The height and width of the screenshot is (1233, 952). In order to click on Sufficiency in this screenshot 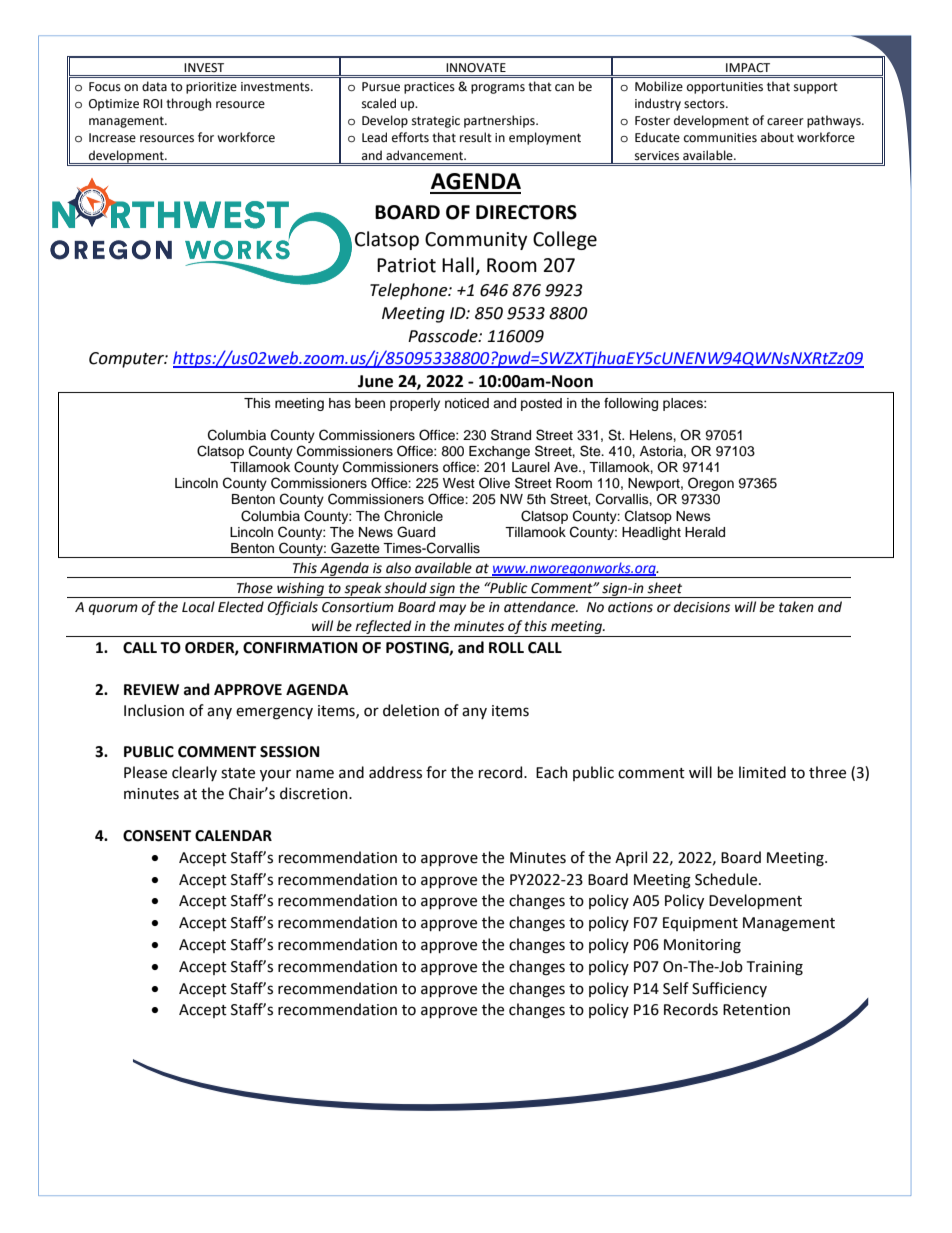, I will do `click(729, 989)`.
